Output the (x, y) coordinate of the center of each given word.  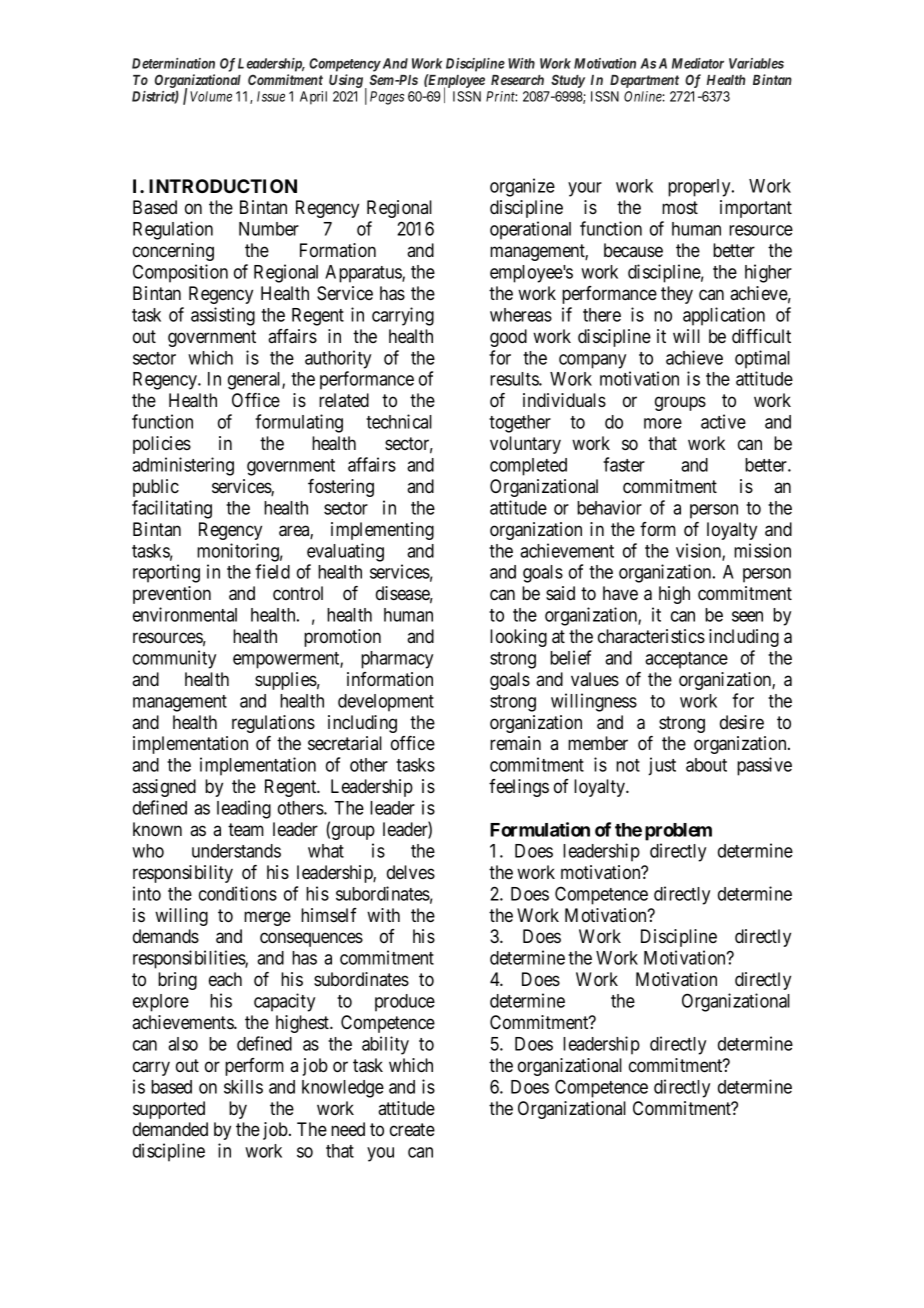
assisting (223, 316)
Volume (211, 96)
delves (411, 872)
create (412, 1129)
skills (243, 1086)
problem (678, 832)
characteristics (651, 636)
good (508, 338)
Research (517, 80)
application (724, 316)
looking (518, 638)
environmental (185, 614)
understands (236, 851)
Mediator (698, 63)
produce (405, 1003)
